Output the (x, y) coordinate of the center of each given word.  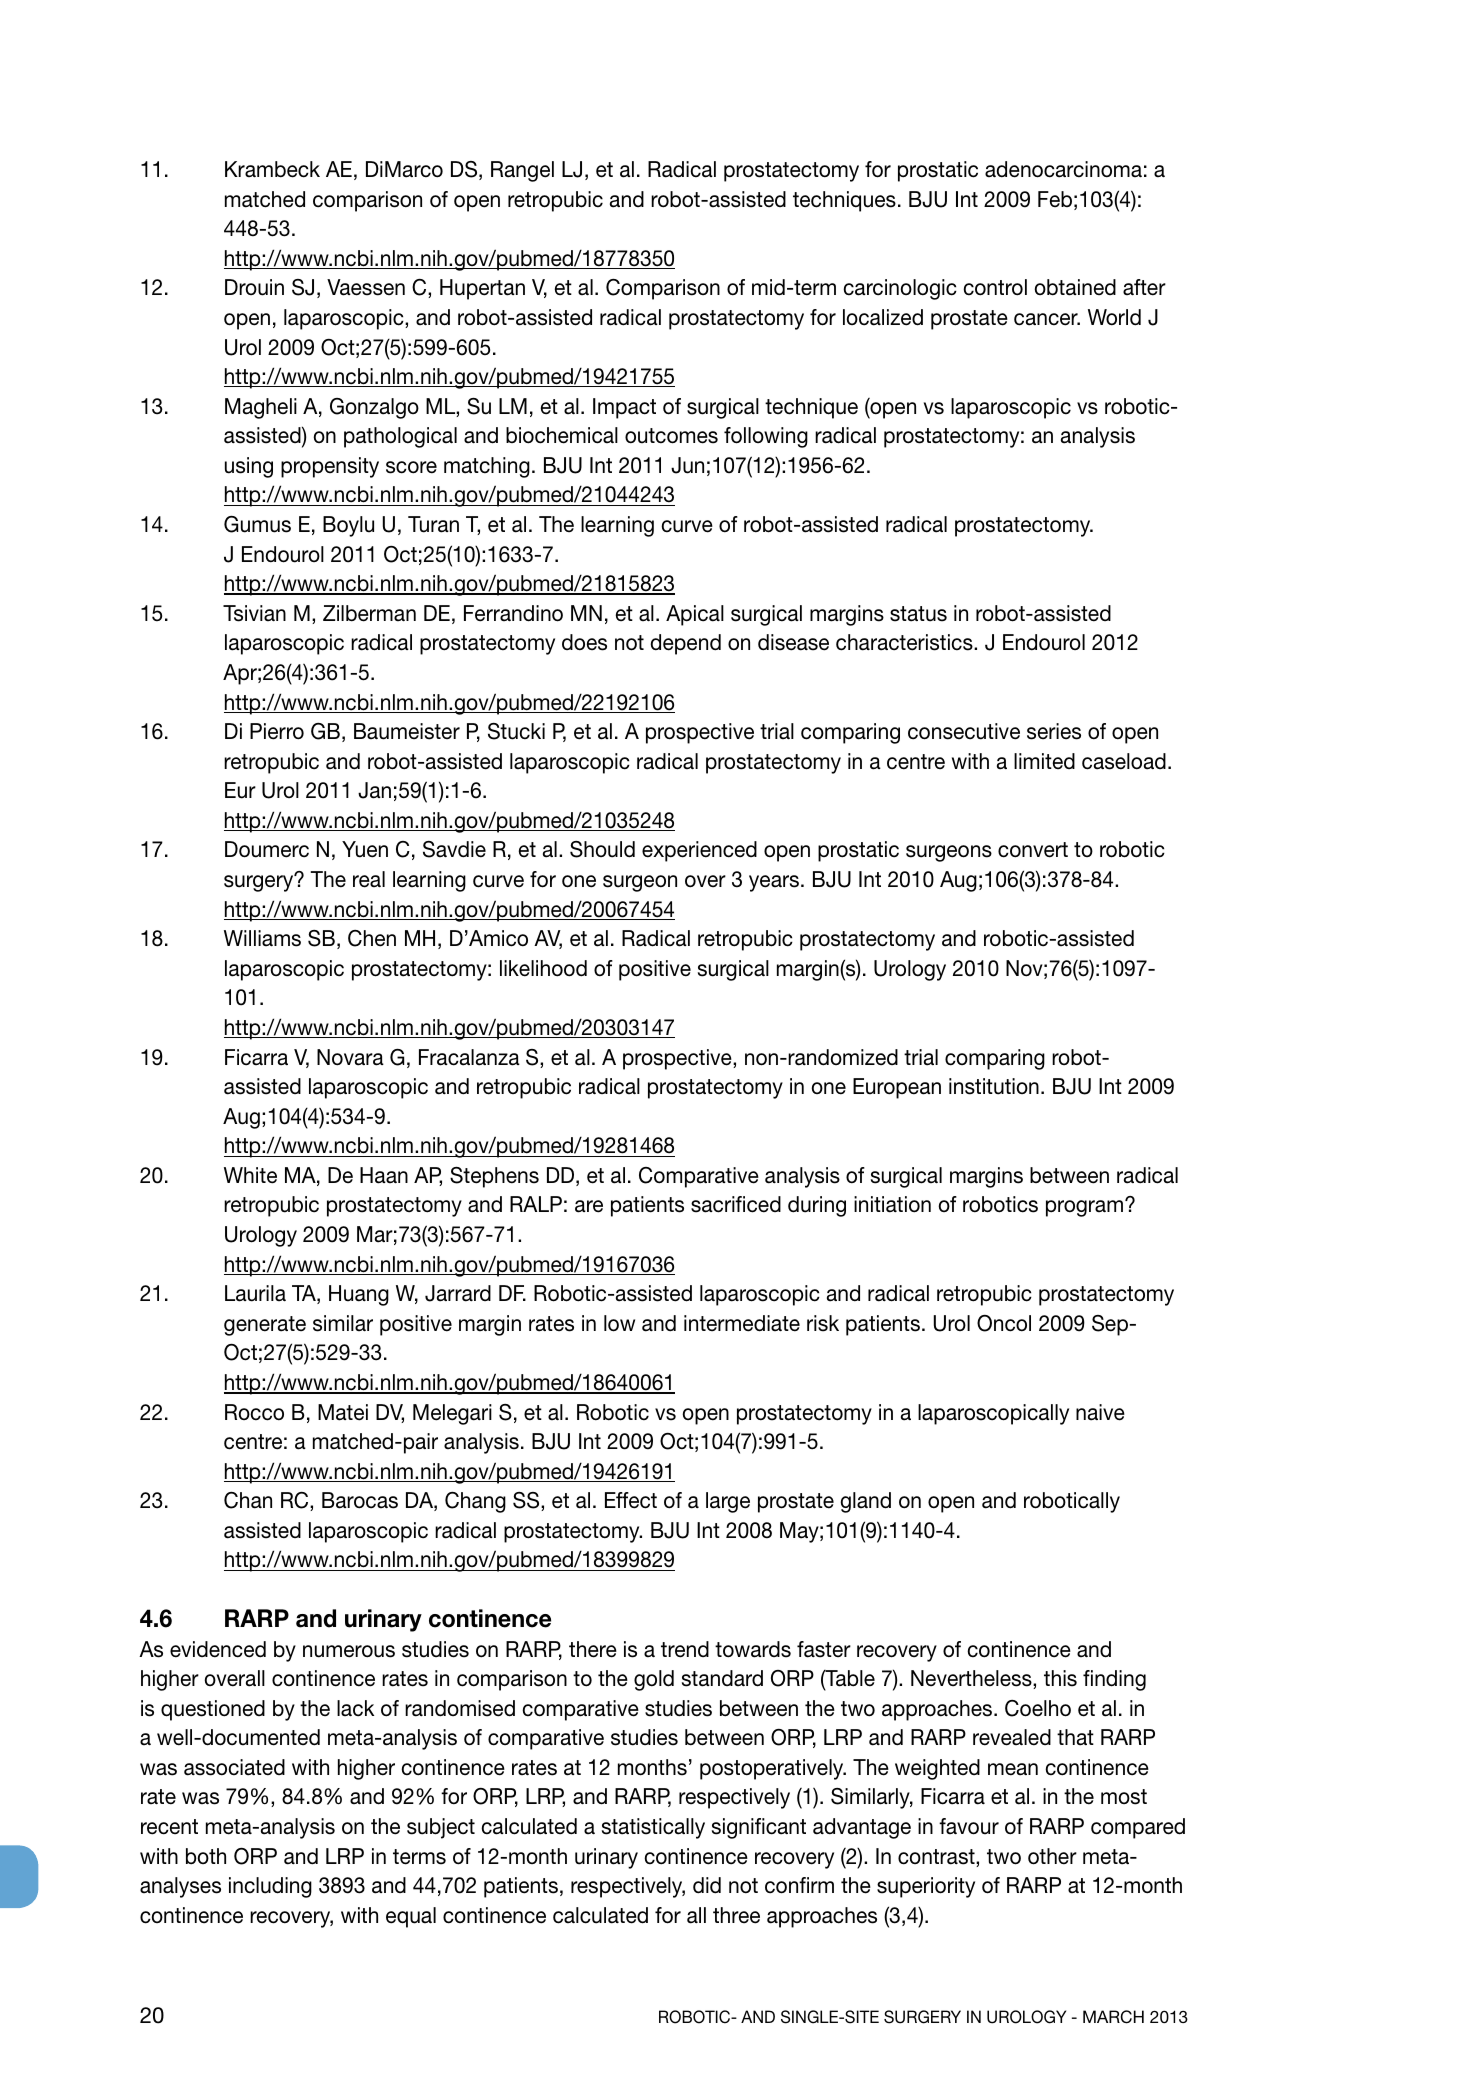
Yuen (365, 849)
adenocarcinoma (1063, 169)
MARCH (1113, 2017)
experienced (699, 851)
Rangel (522, 171)
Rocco (254, 1412)
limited (1044, 761)
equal (411, 1917)
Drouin (254, 287)
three (736, 1915)
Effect (631, 1500)
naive (1100, 1412)
